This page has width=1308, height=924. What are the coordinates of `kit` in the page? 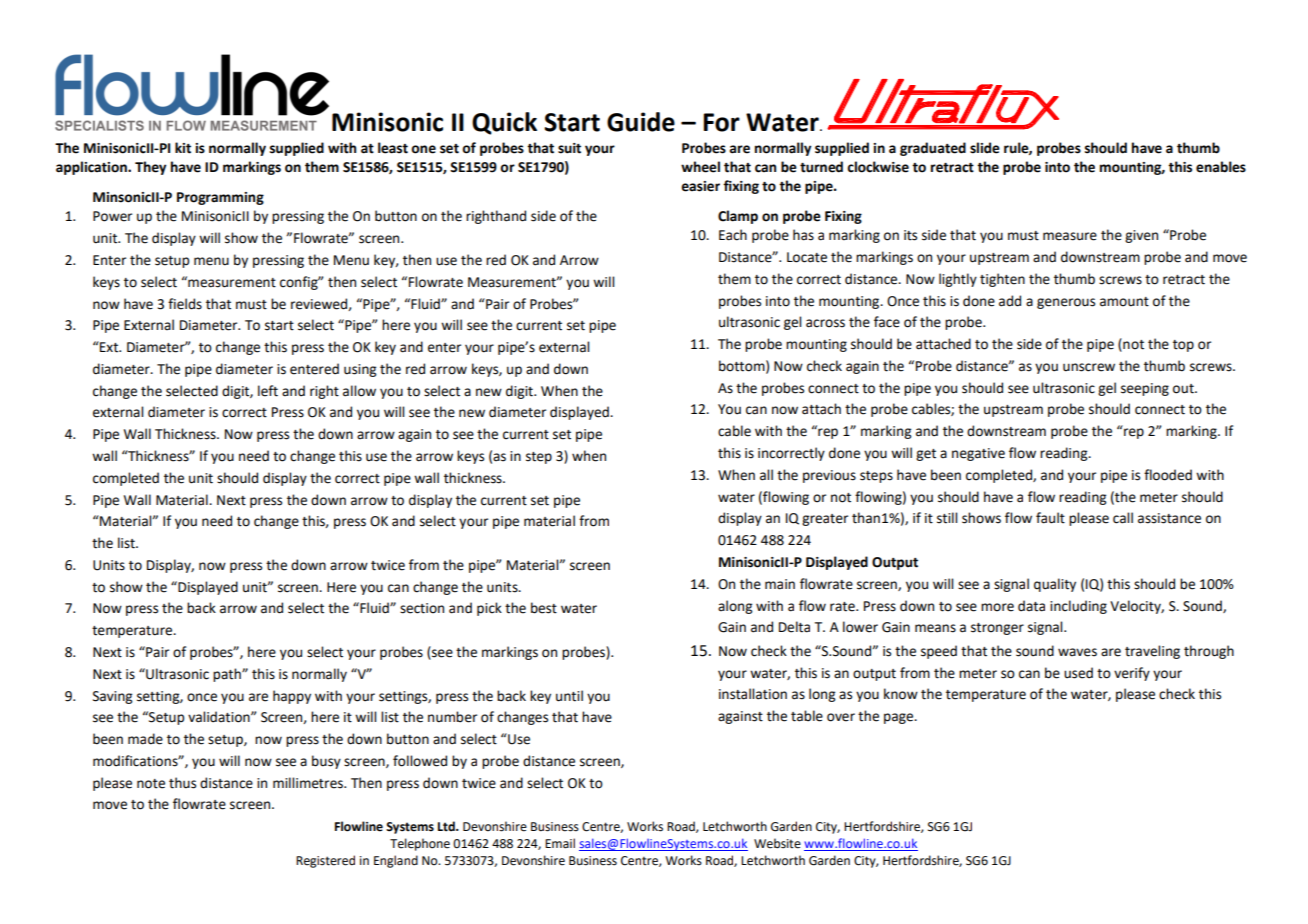 It's located at (183, 148).
